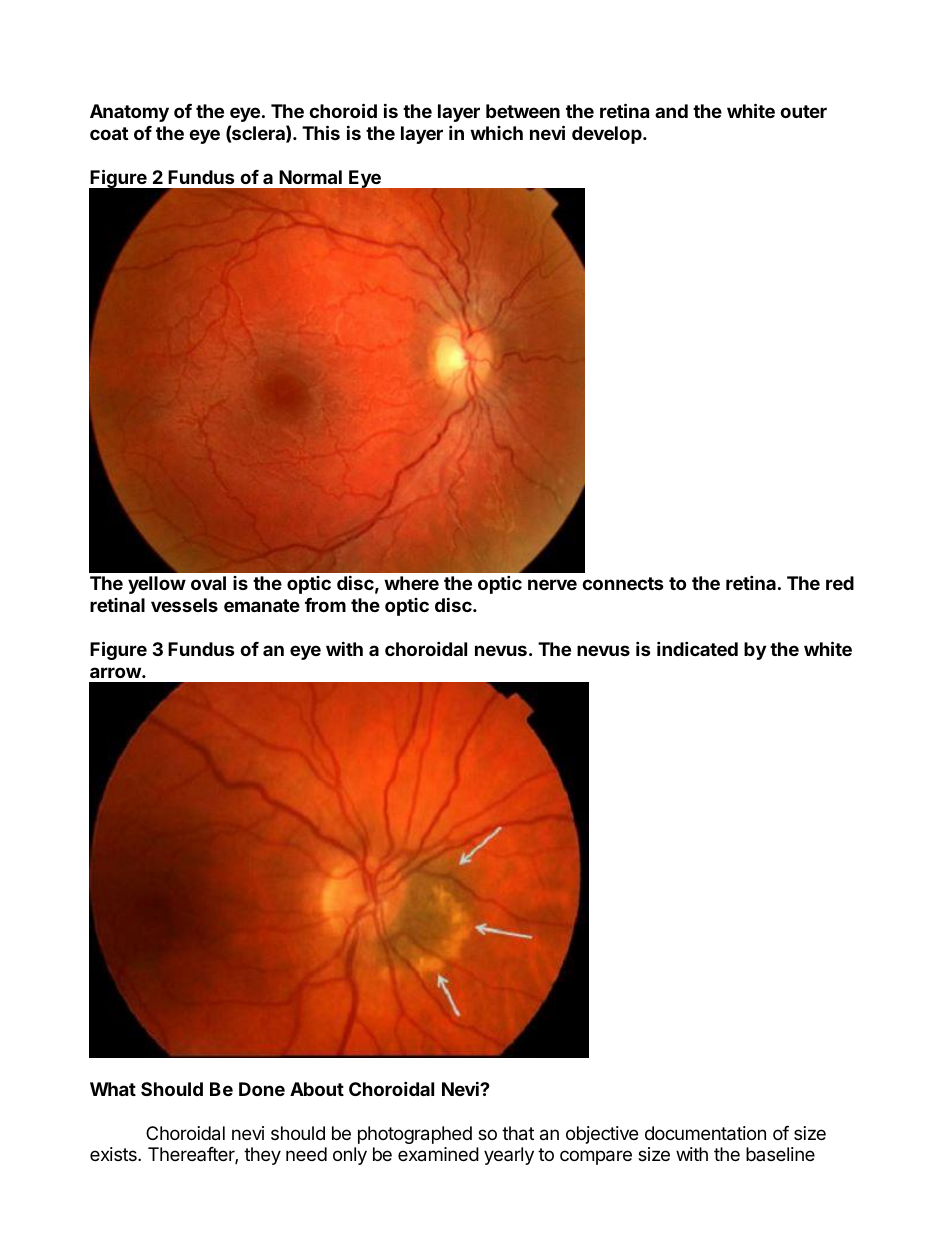  Describe the element at coordinates (697, 648) in the screenshot. I see `indicated` at that location.
